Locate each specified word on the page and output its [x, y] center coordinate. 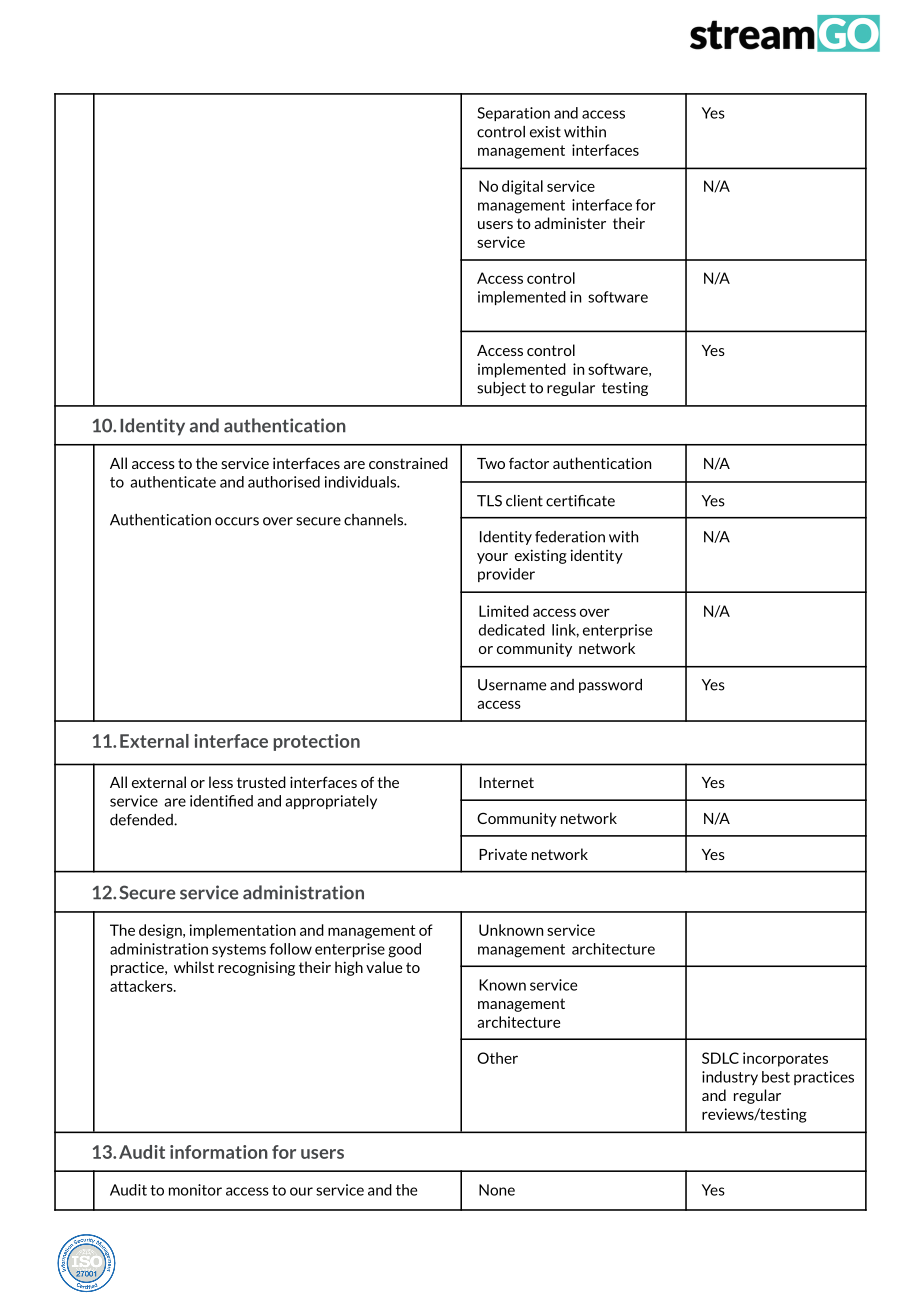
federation [570, 537]
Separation [513, 114]
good [404, 950]
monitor [195, 1190]
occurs [237, 521]
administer [570, 223]
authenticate [173, 482]
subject [501, 389]
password [610, 686]
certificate [580, 501]
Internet [507, 782]
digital [522, 187]
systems [239, 950]
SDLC [720, 1058]
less [221, 782]
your [492, 558]
